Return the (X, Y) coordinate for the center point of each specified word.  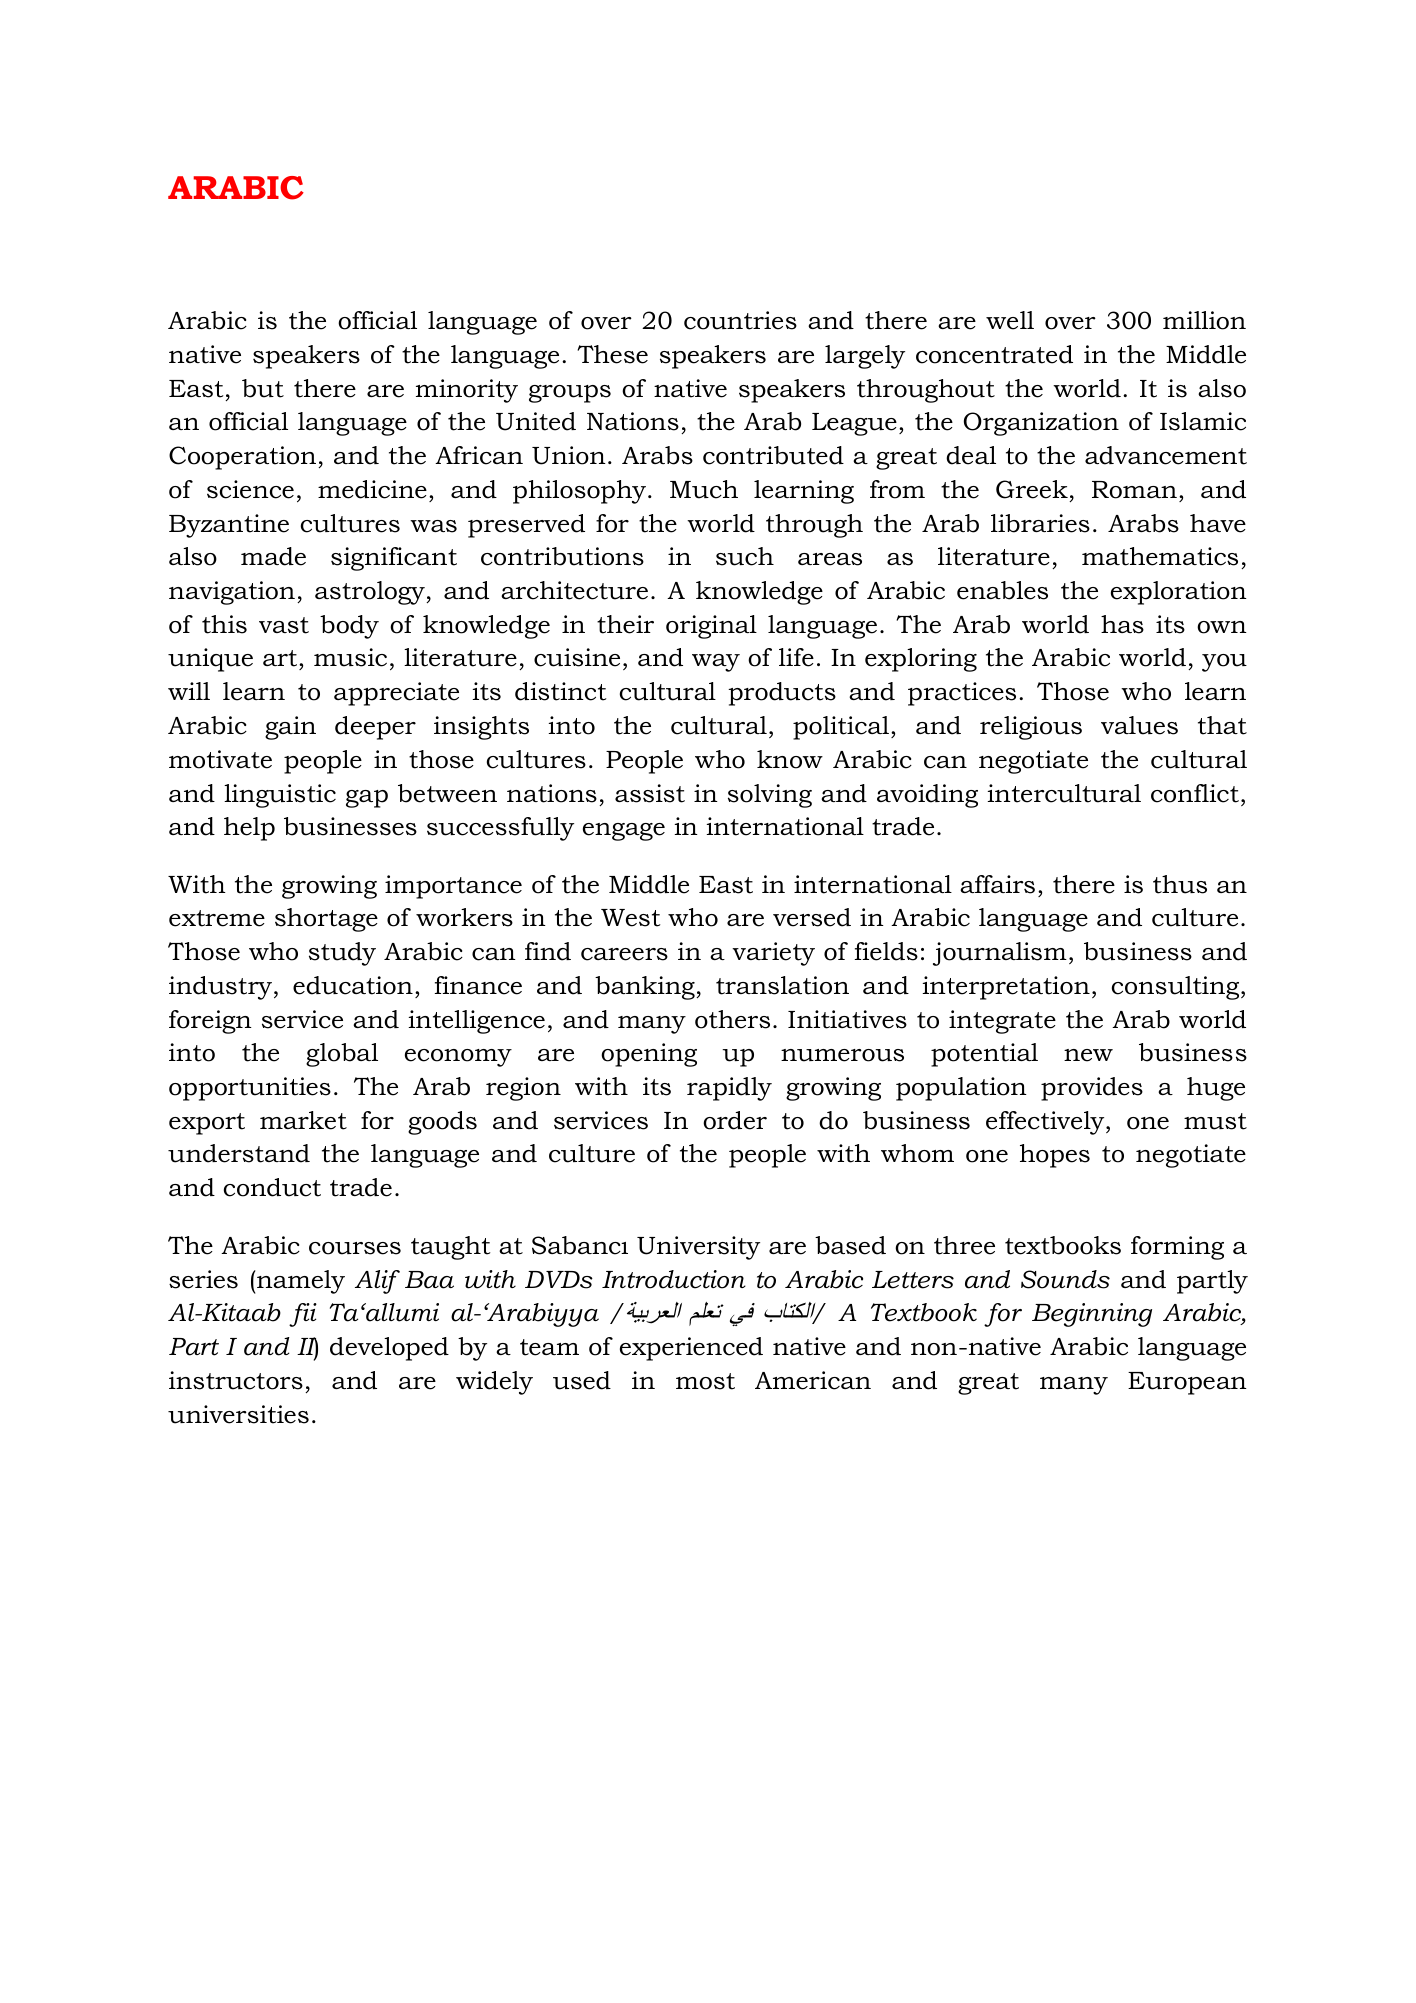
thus (1180, 884)
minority (467, 391)
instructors (236, 1380)
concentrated (994, 354)
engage (624, 832)
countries (740, 320)
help (249, 829)
